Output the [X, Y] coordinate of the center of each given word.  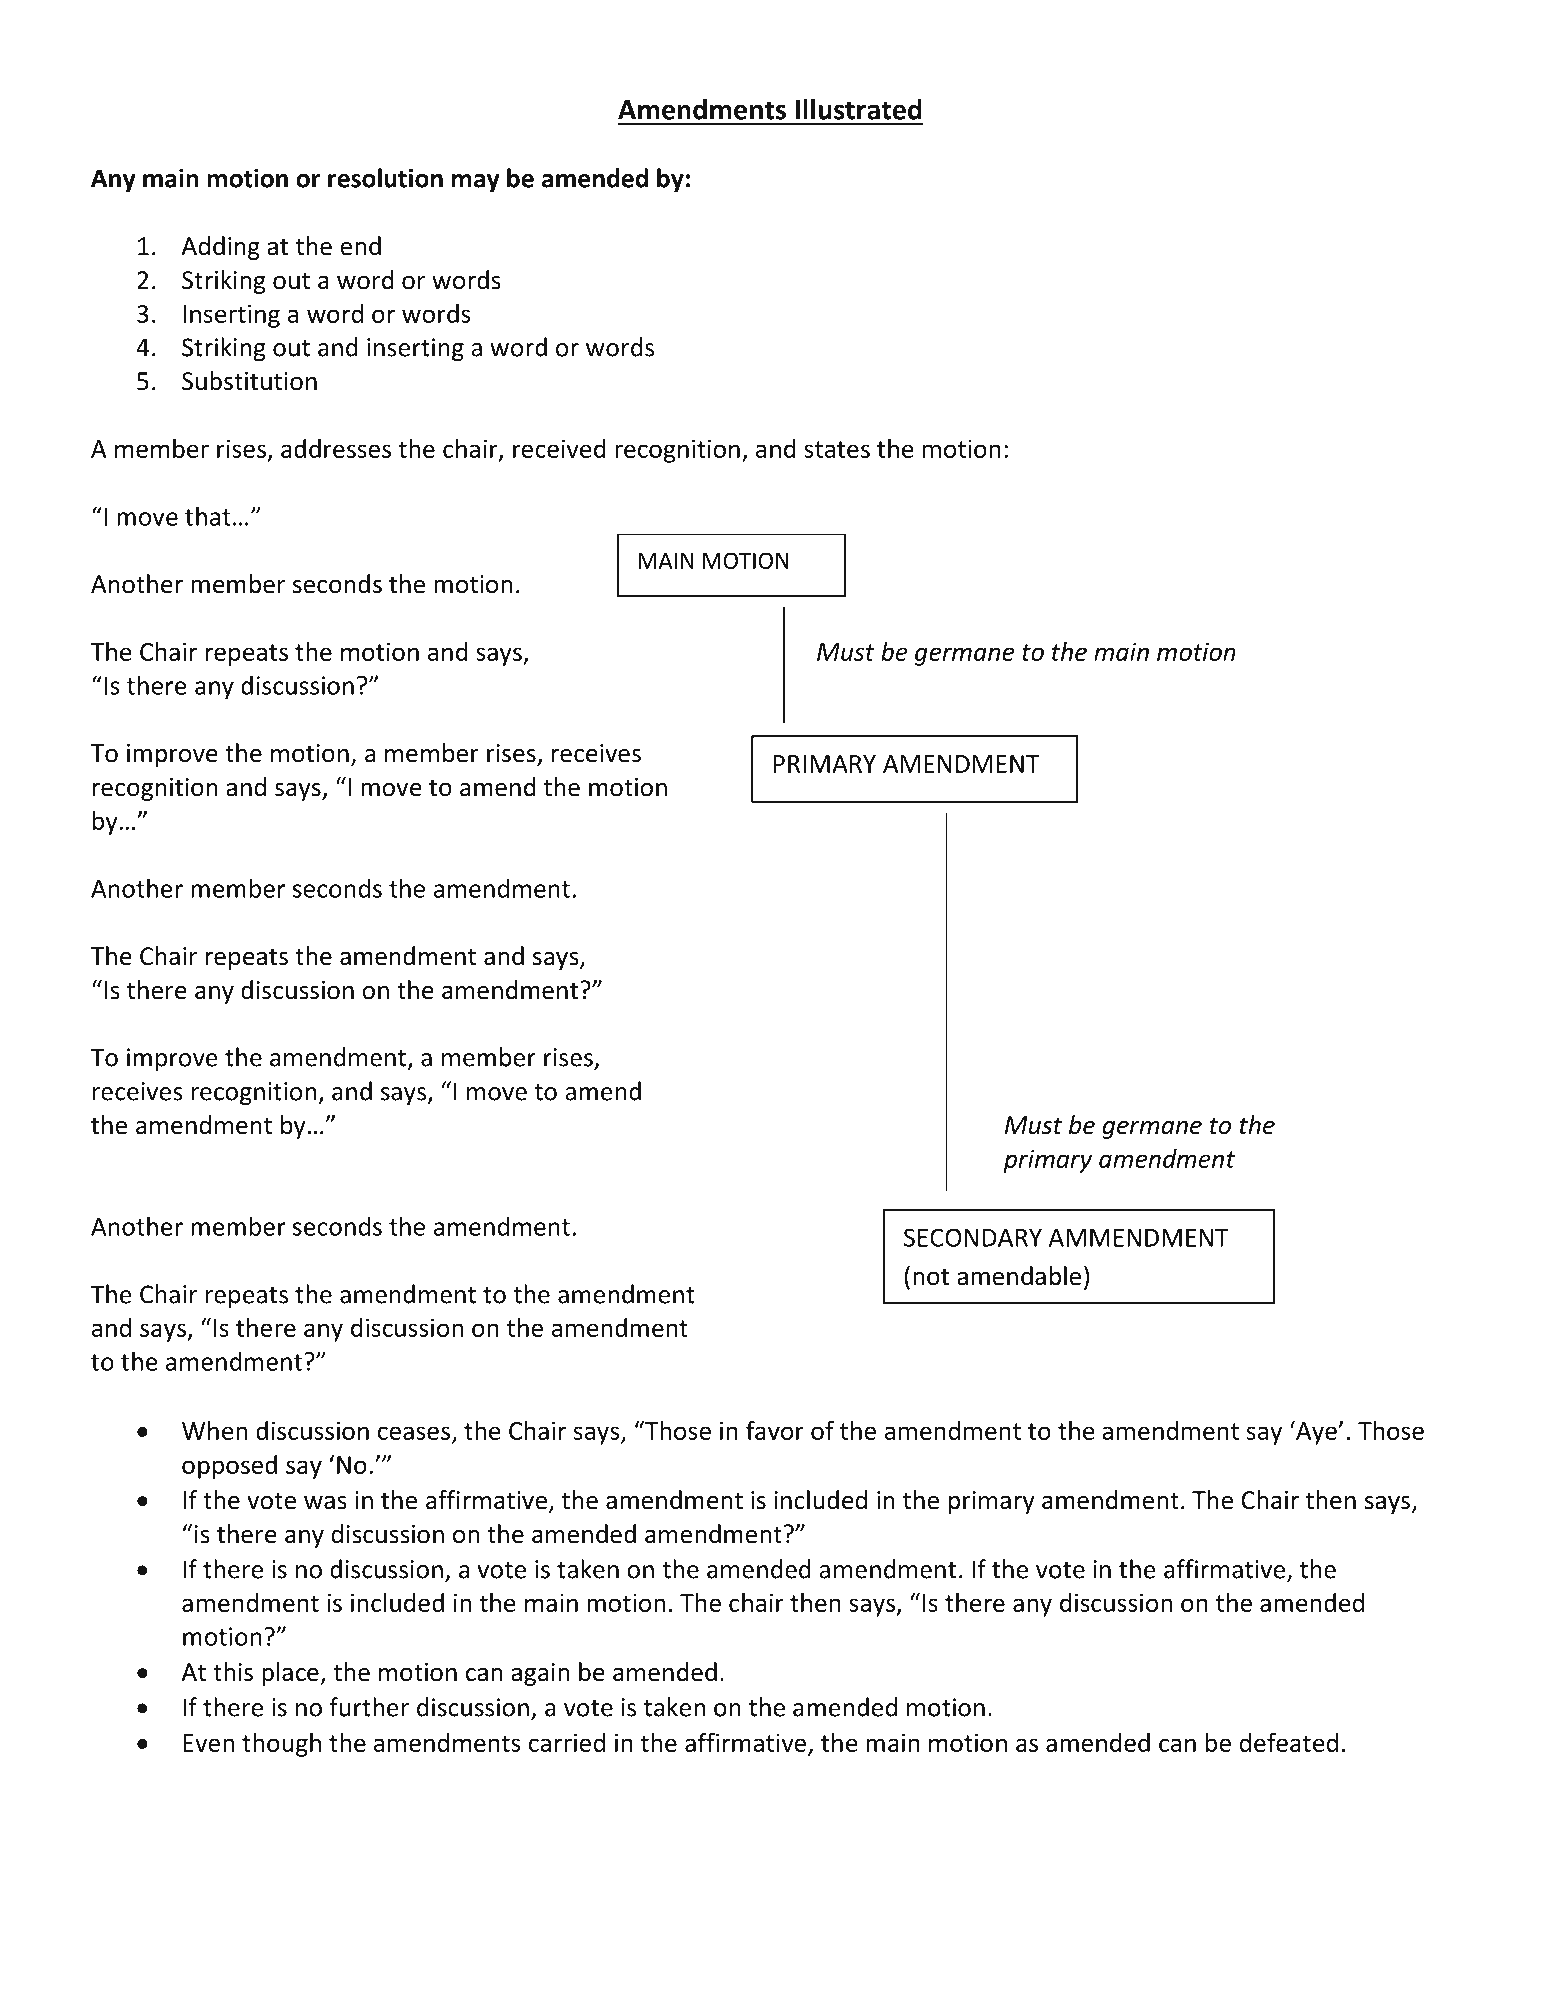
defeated [1289, 1742]
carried [567, 1742]
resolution [385, 178]
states [837, 449]
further [369, 1707]
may [476, 183]
